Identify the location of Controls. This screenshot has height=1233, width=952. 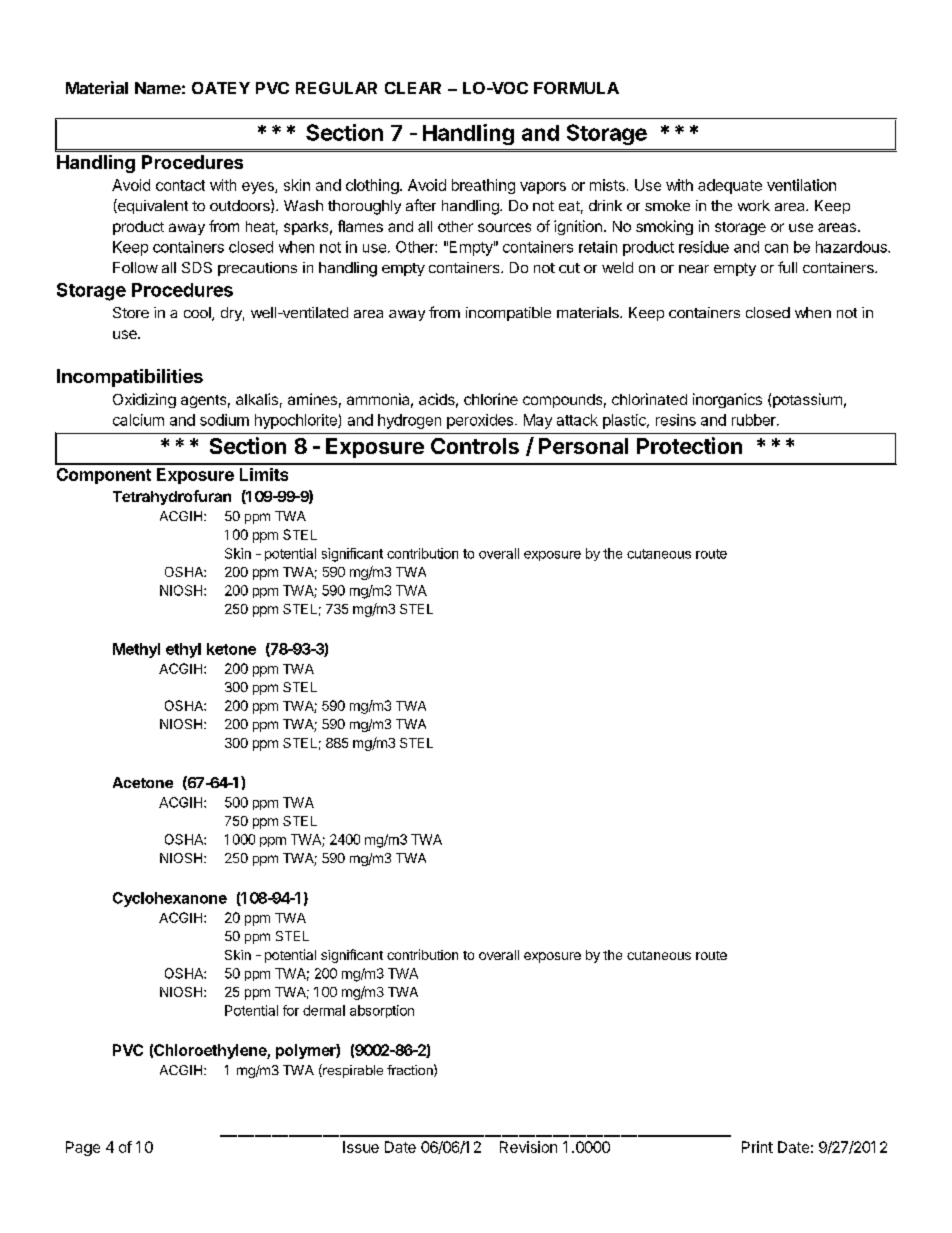
(475, 446).
